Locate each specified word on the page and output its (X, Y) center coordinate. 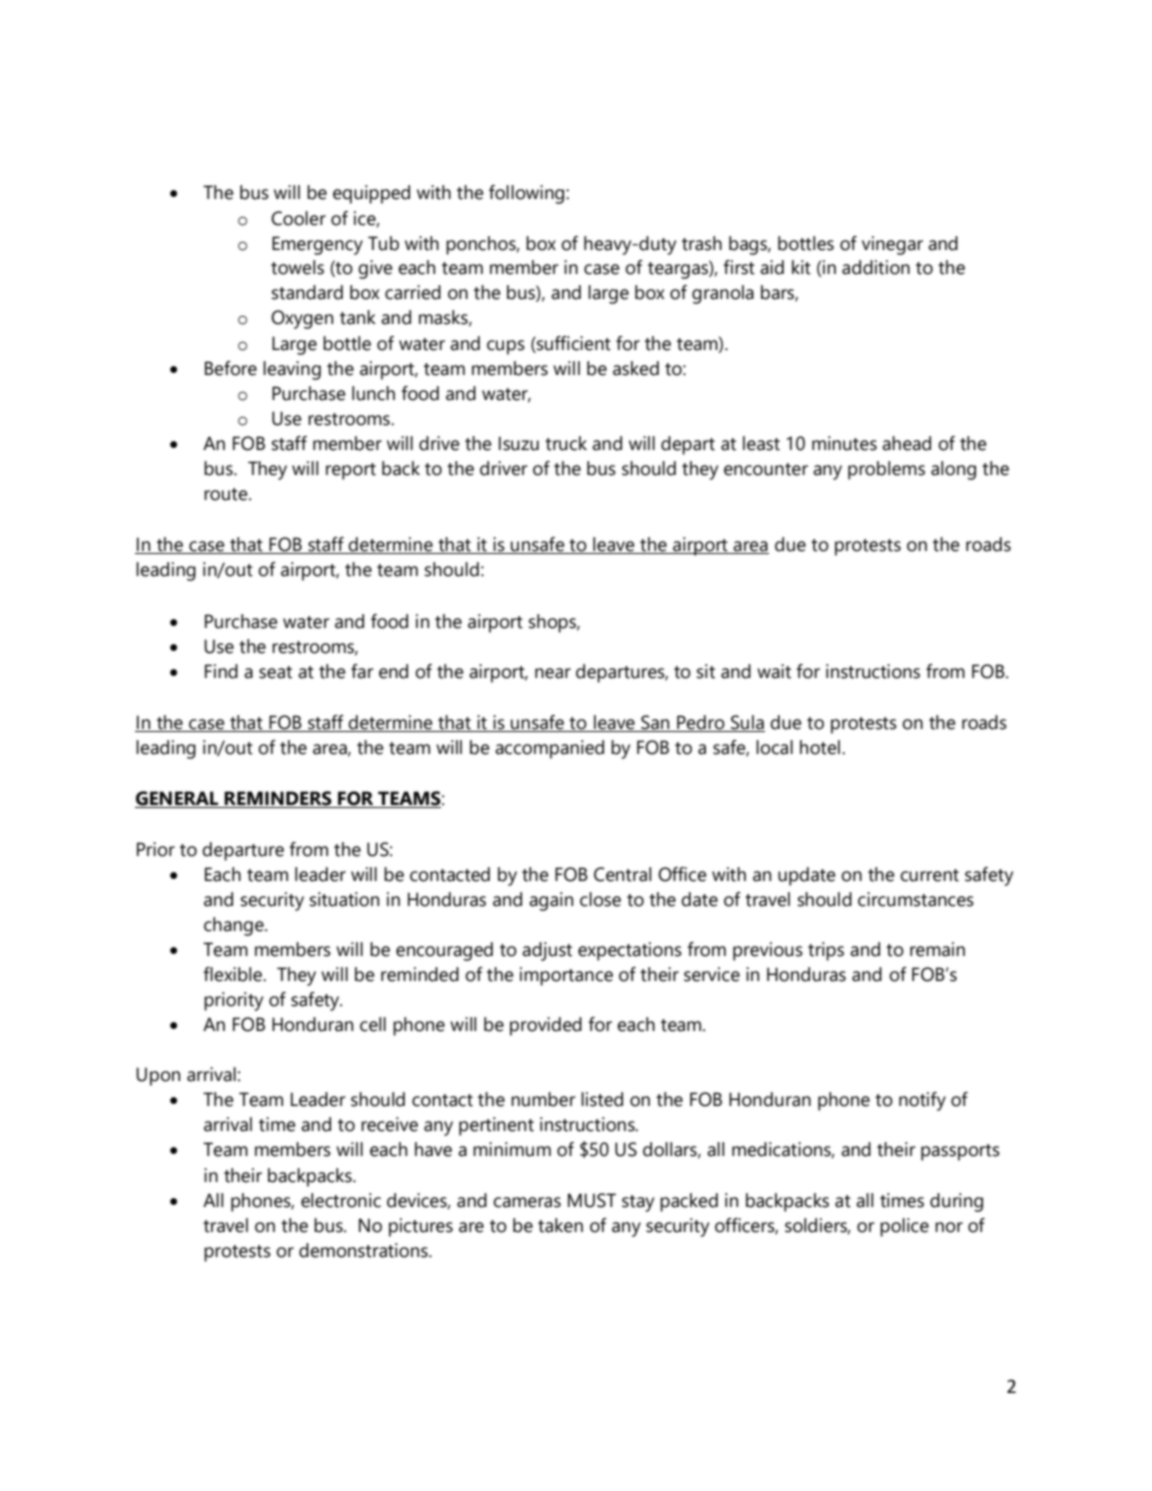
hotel (820, 747)
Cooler (298, 218)
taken (560, 1225)
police (904, 1227)
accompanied (549, 749)
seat (275, 672)
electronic (341, 1200)
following (528, 194)
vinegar (892, 245)
